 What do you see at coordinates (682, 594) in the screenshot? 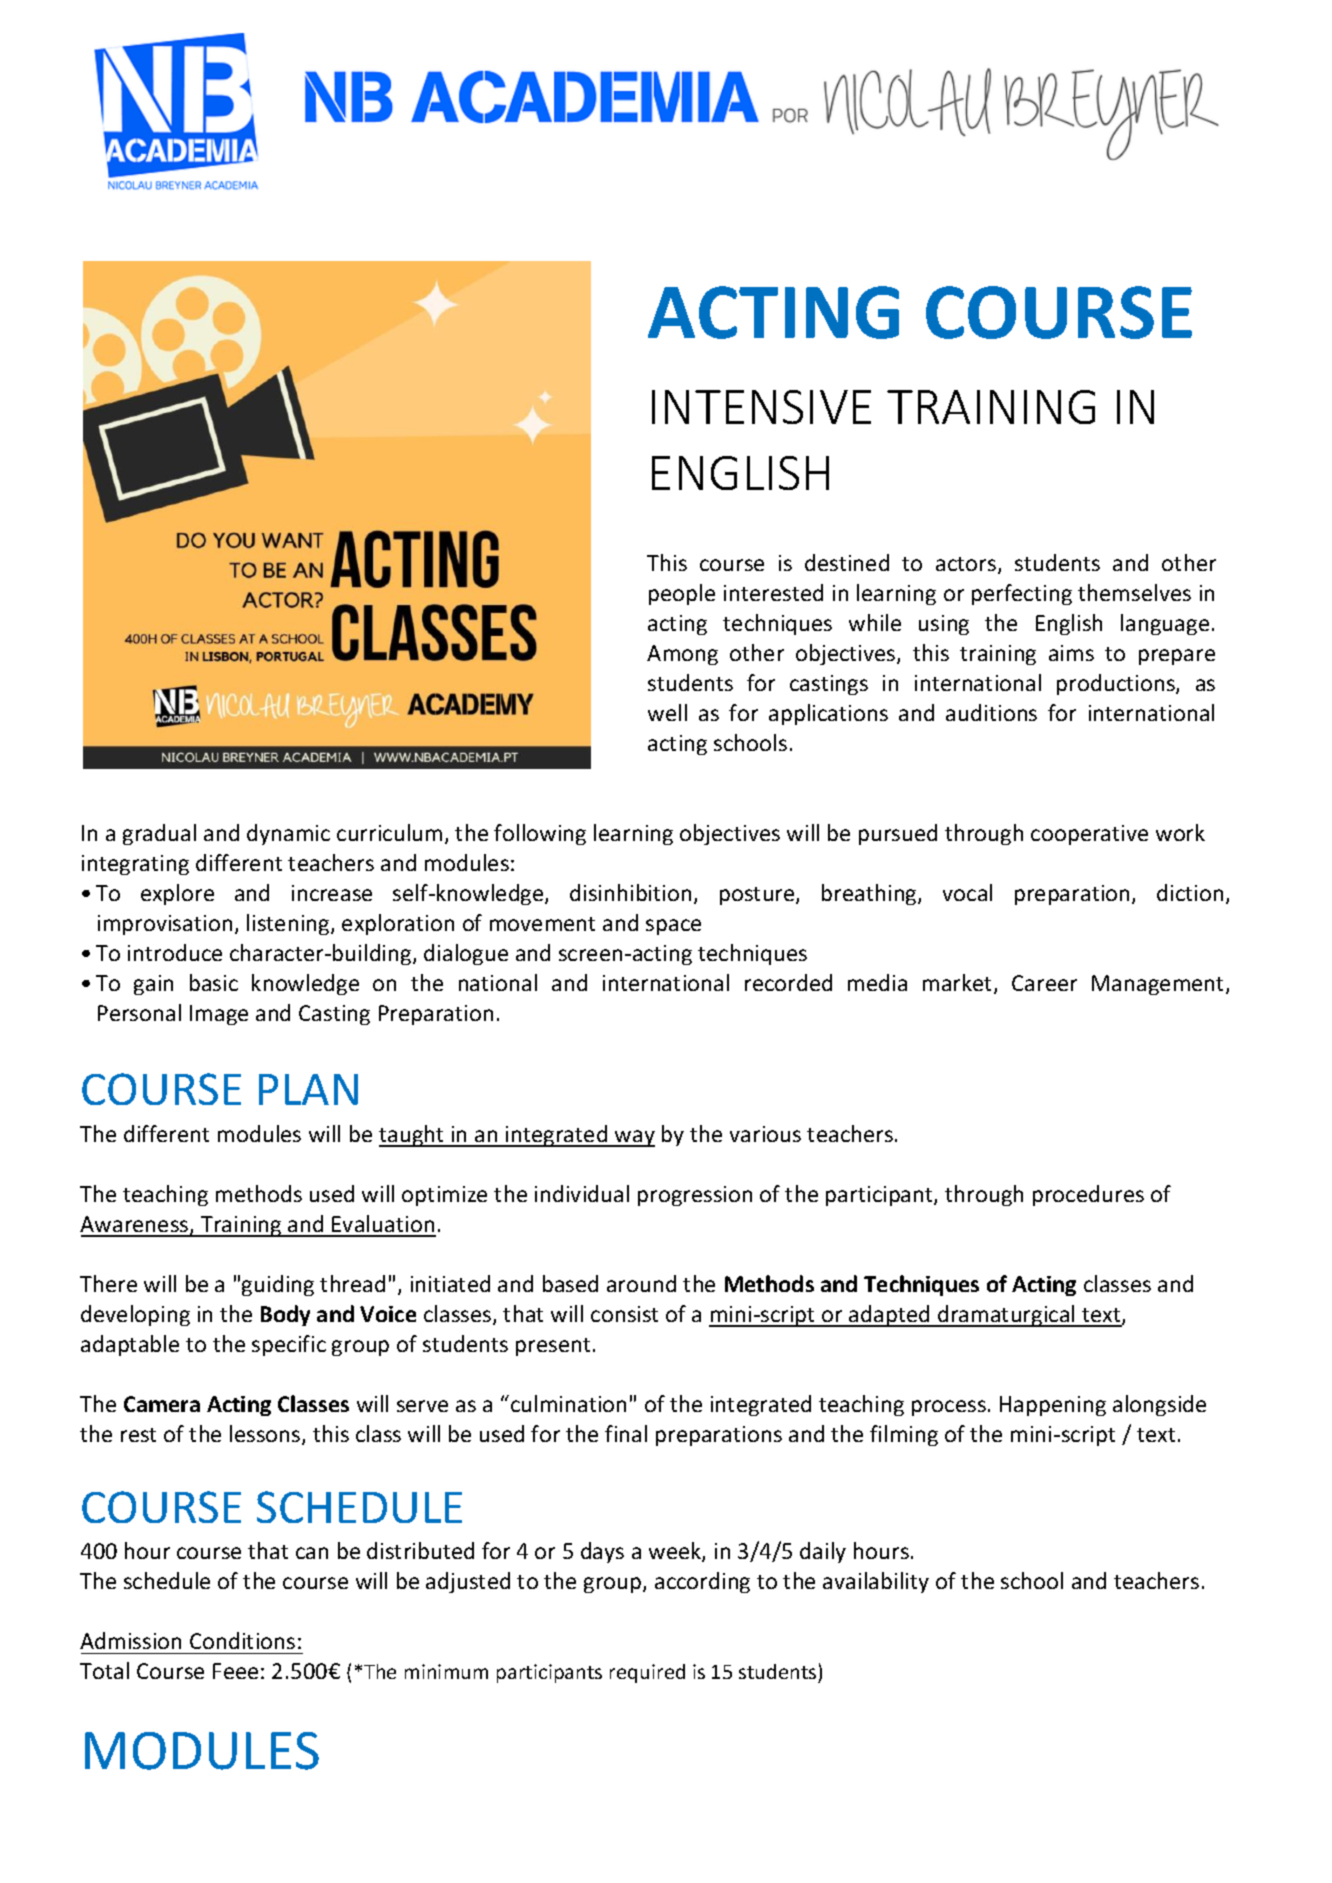
I see `people` at bounding box center [682, 594].
